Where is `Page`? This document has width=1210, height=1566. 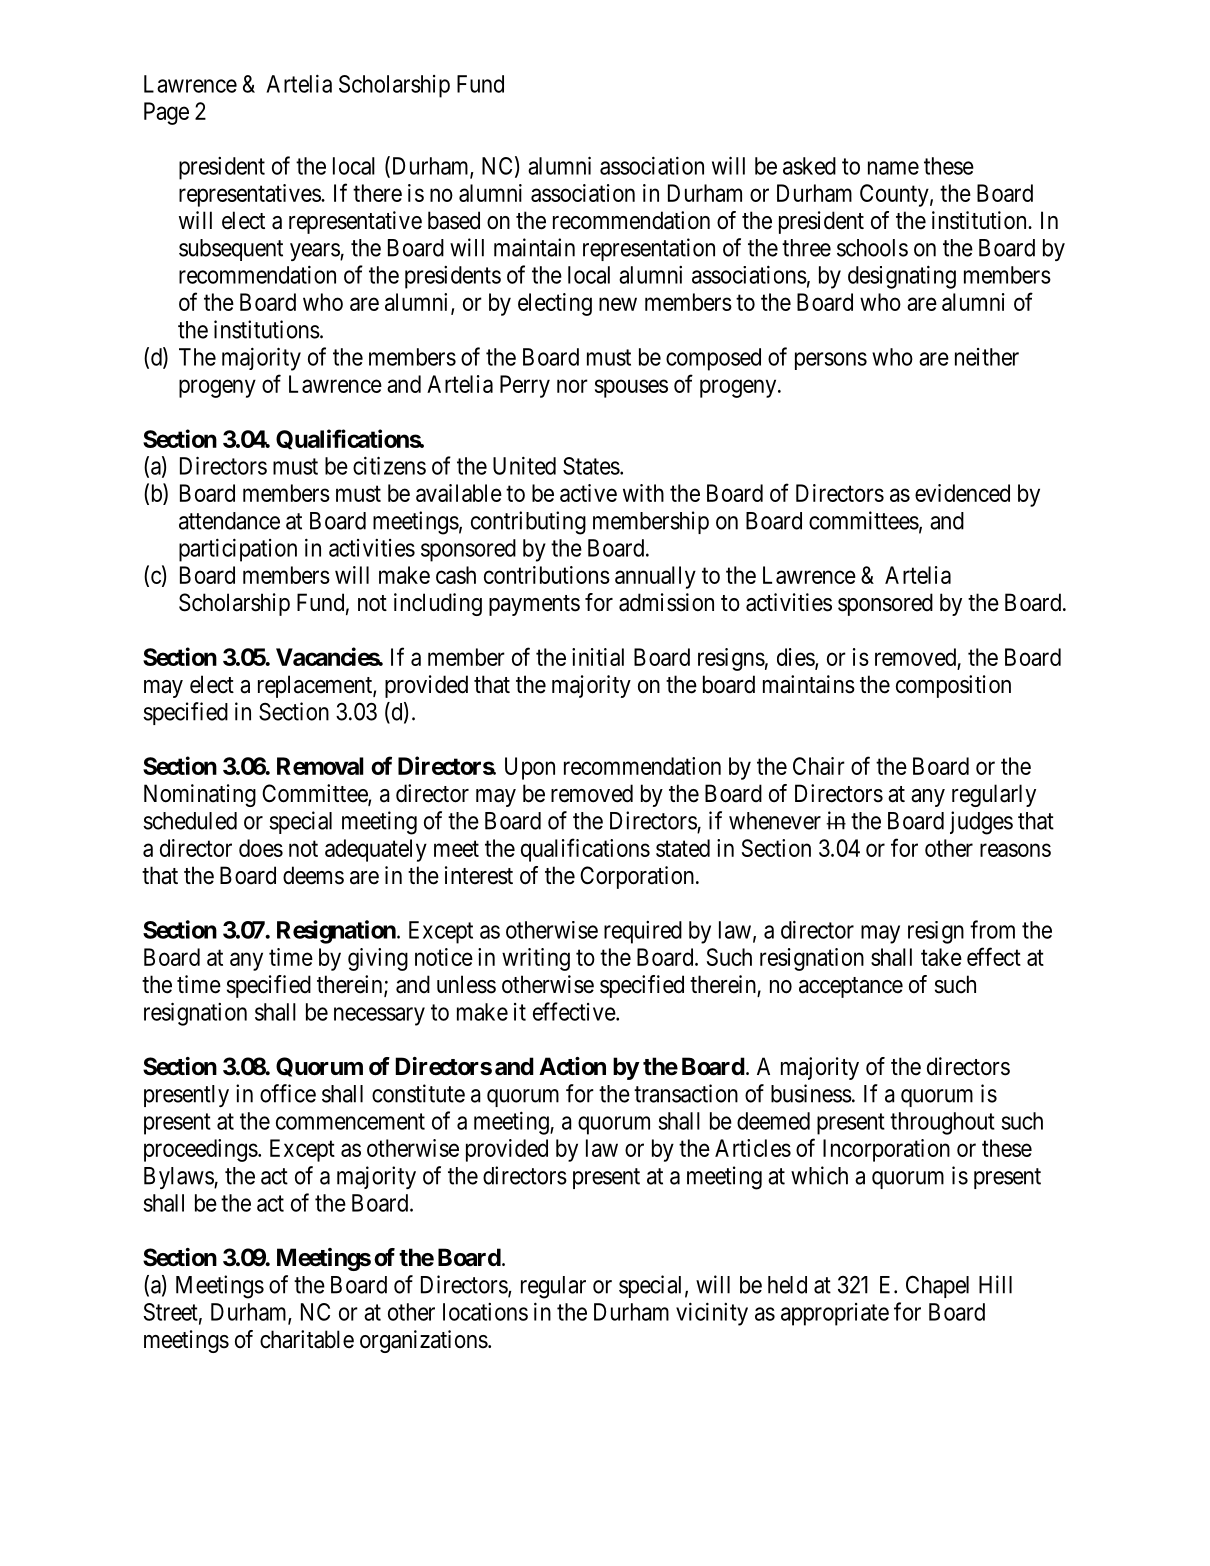
Page is located at coordinates (166, 113).
